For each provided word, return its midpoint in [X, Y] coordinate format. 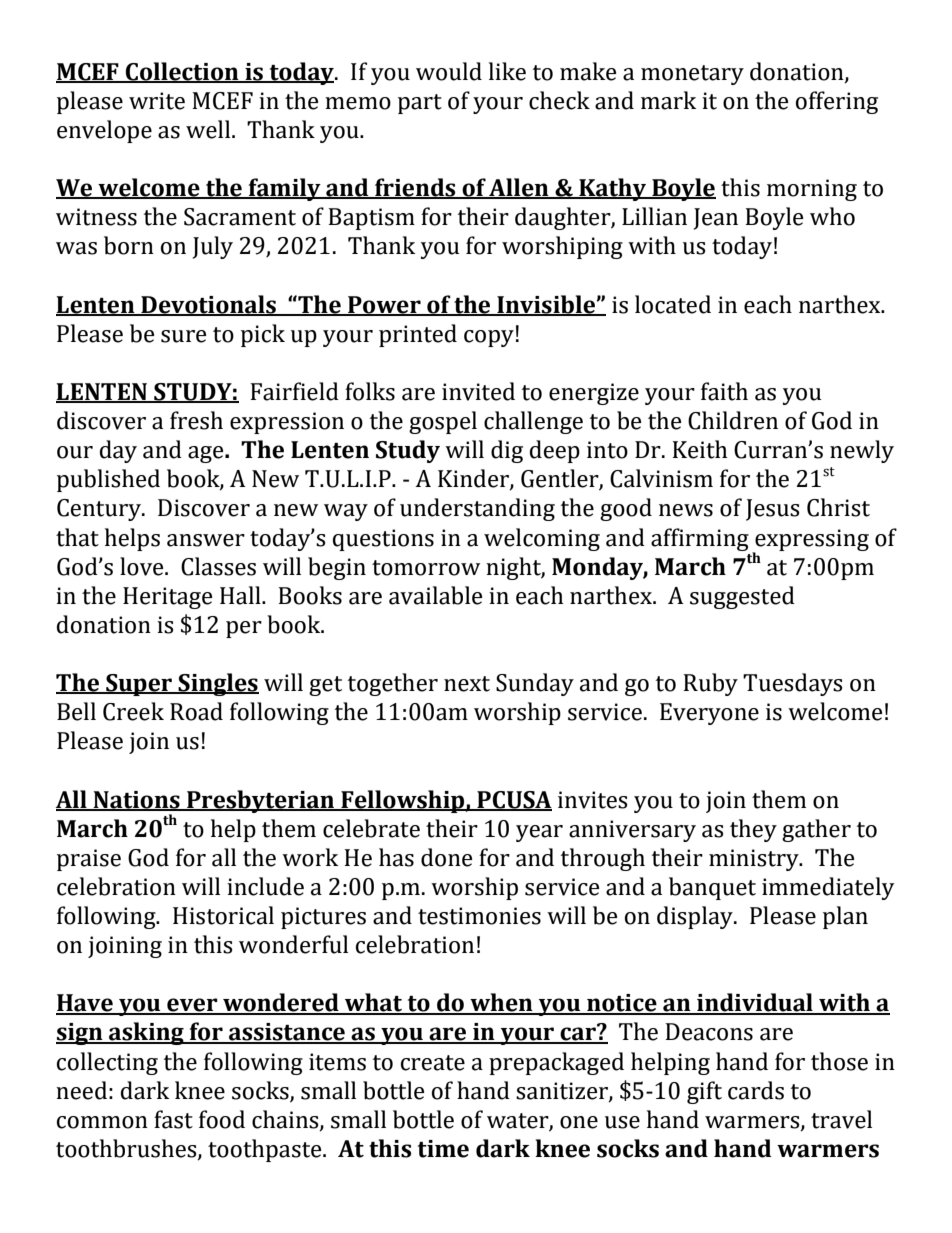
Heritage [168, 598]
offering [837, 102]
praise [89, 860]
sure [184, 336]
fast [173, 1119]
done [447, 857]
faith [724, 391]
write [157, 101]
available [436, 595]
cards [756, 1090]
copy [489, 338]
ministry [755, 860]
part [420, 104]
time [443, 1149]
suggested [742, 597]
